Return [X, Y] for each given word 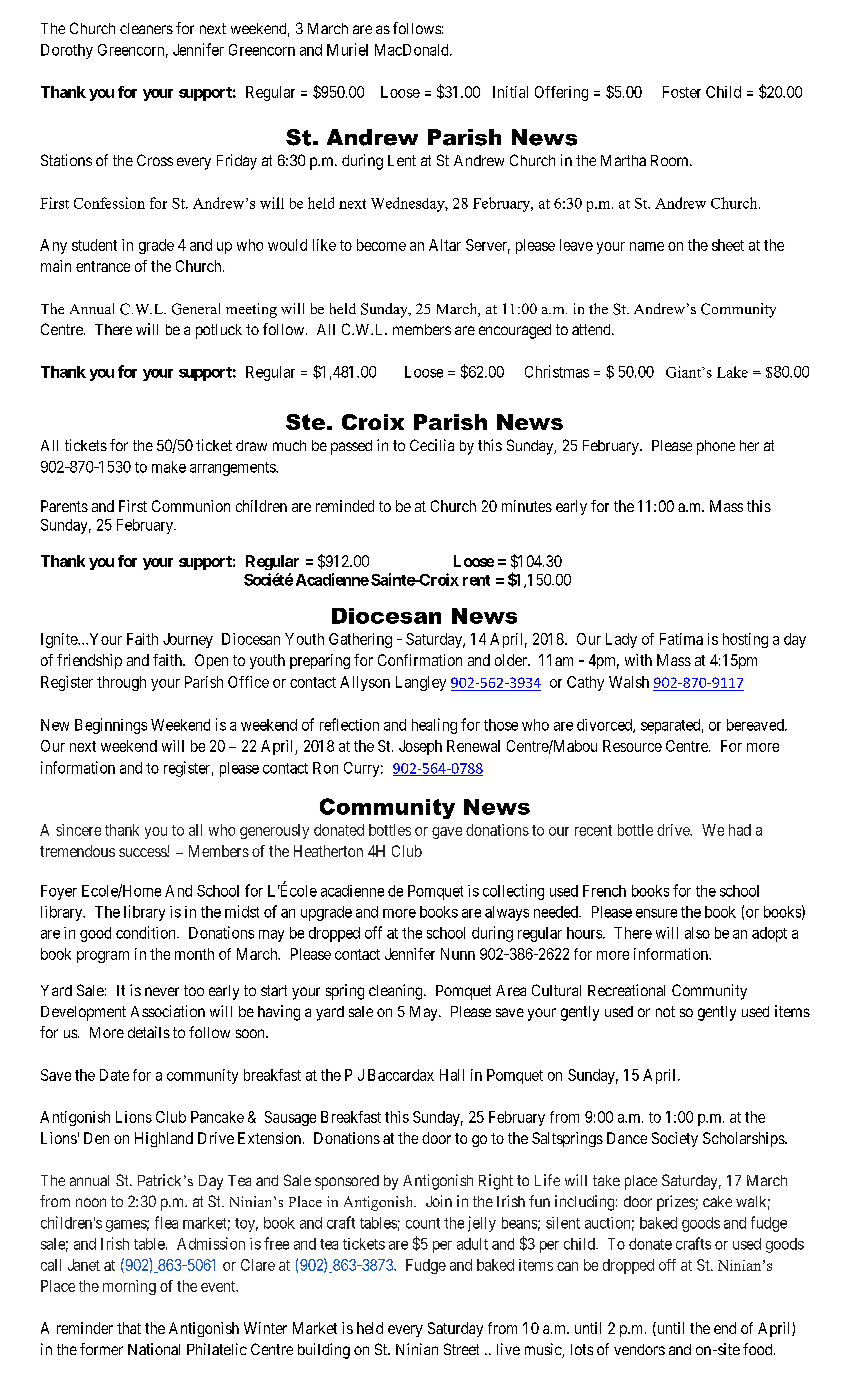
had [740, 830]
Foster [682, 92]
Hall [452, 1075]
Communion [191, 506]
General [196, 309]
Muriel [347, 49]
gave [447, 833]
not [665, 1011]
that [129, 1328]
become [381, 245]
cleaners [146, 28]
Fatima [681, 639]
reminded [345, 506]
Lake [732, 372]
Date [114, 1075]
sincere [78, 830]
